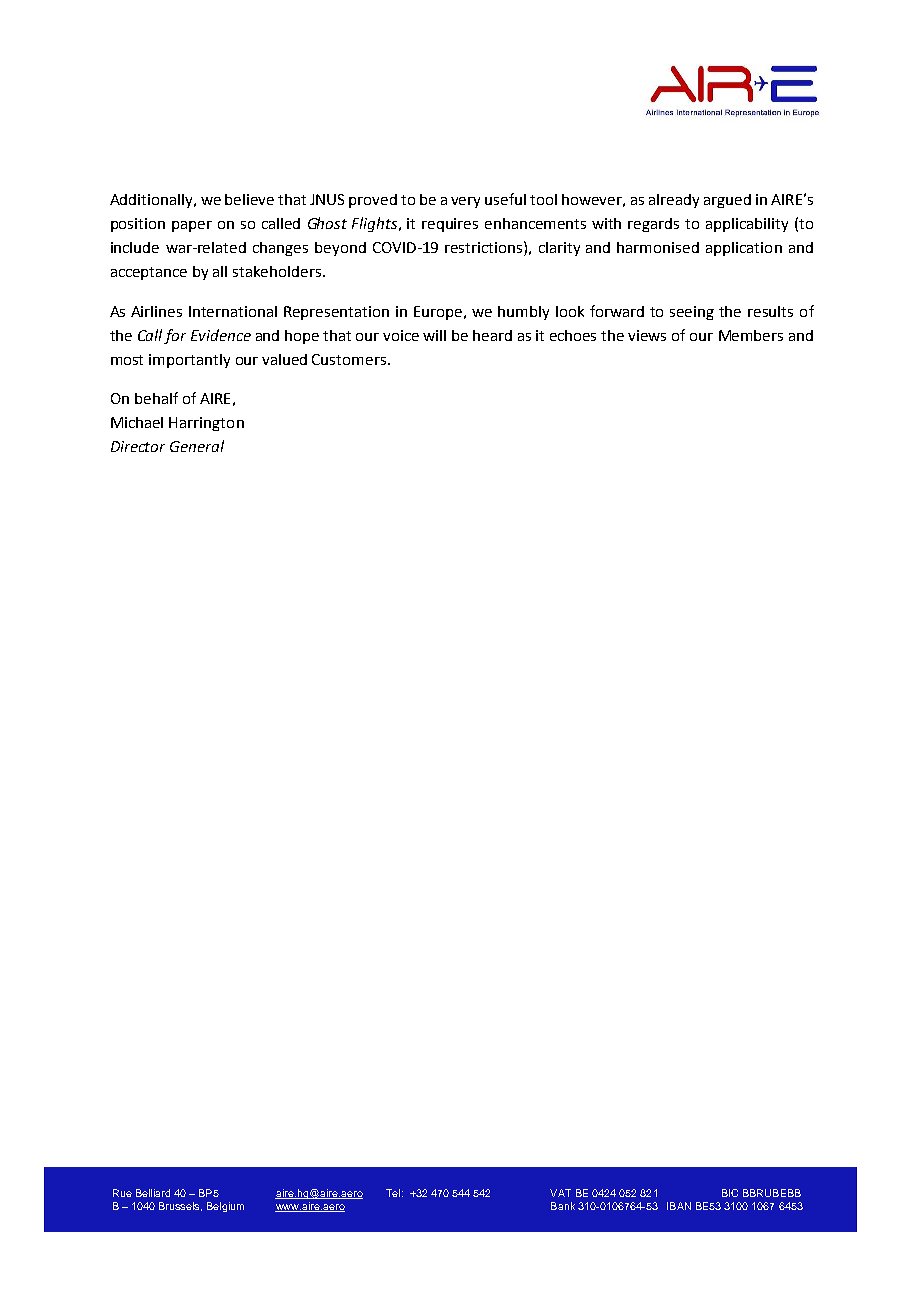  What do you see at coordinates (647, 335) in the screenshot?
I see `views` at bounding box center [647, 335].
